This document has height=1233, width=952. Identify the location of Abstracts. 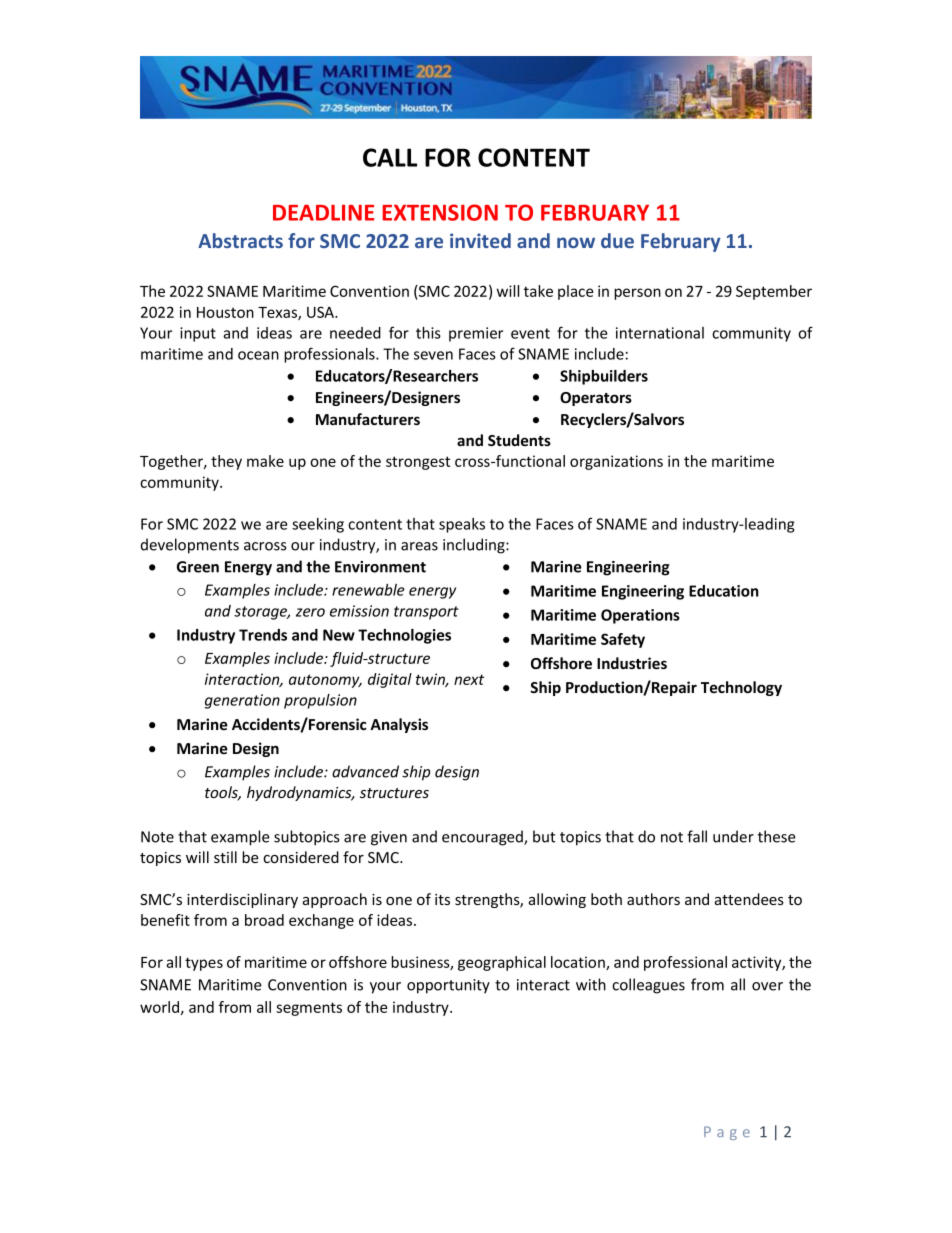
(240, 240).
